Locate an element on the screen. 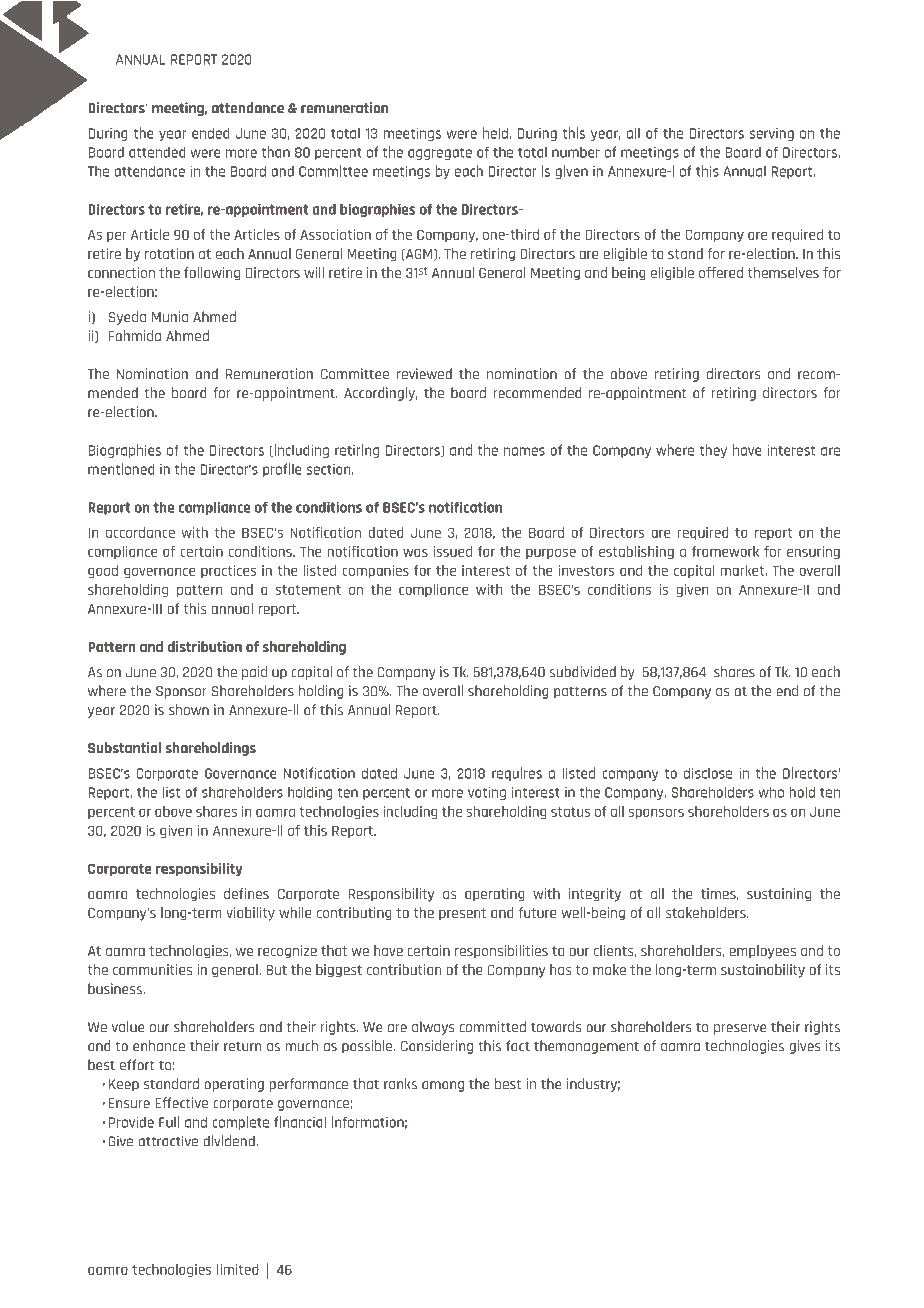 Image resolution: width=924 pixels, height=1308 pixels. aggregate is located at coordinates (440, 154).
